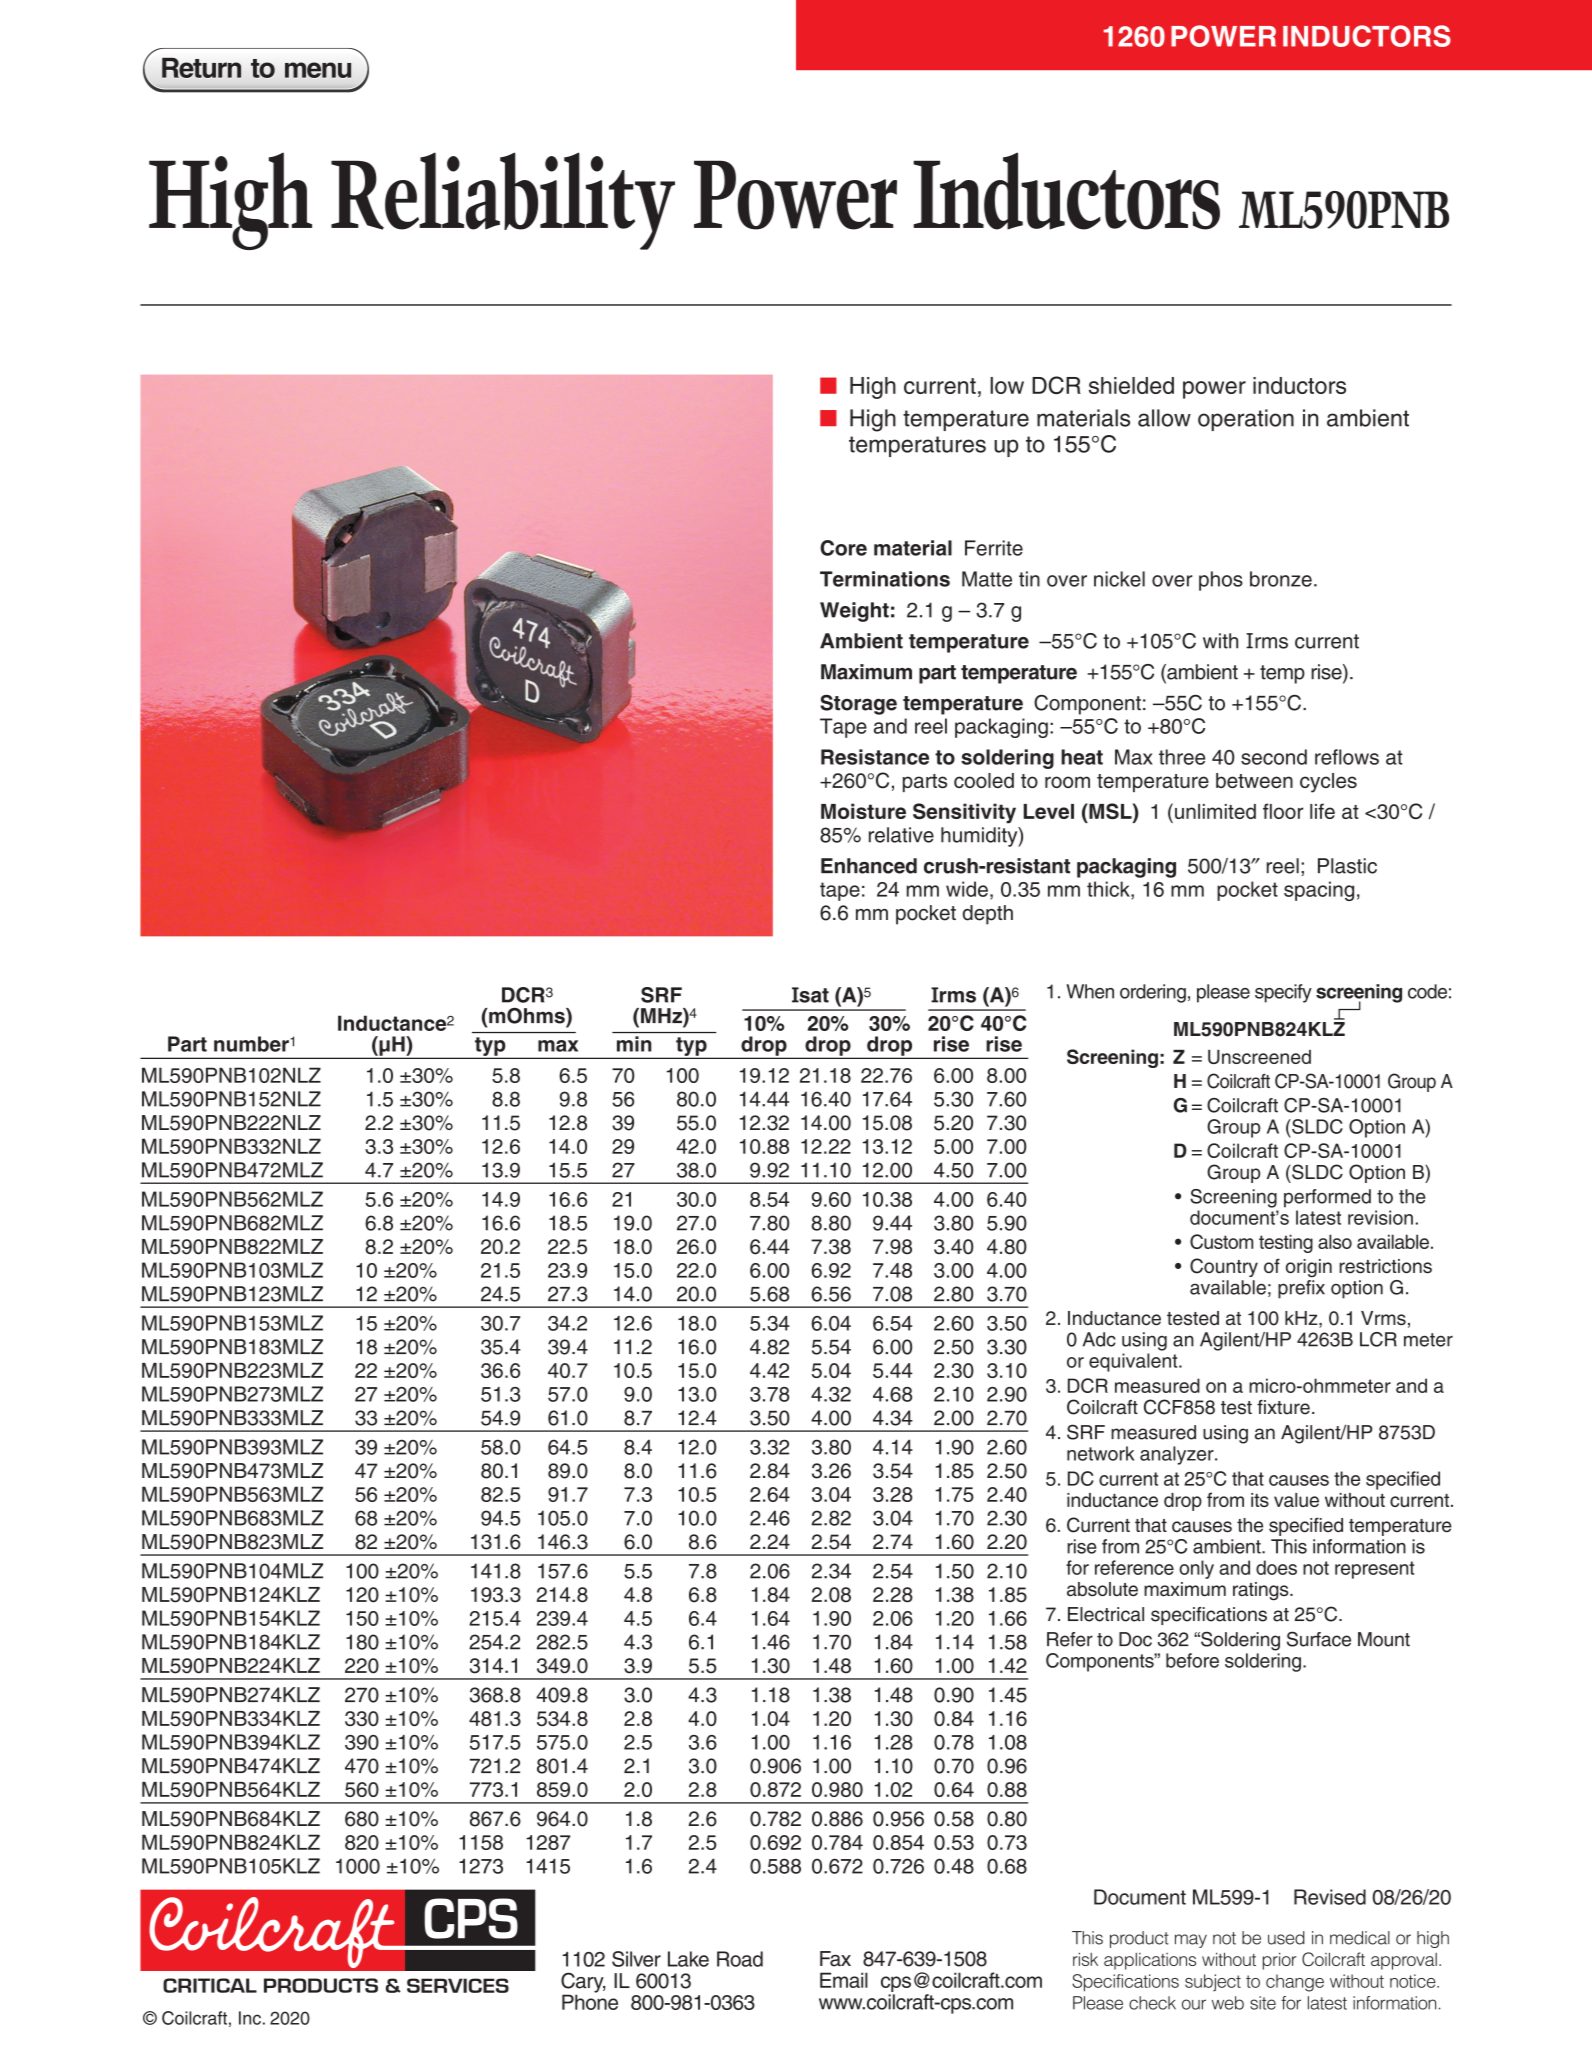 This image has height=2060, width=1592. I want to click on Core, so click(843, 548).
